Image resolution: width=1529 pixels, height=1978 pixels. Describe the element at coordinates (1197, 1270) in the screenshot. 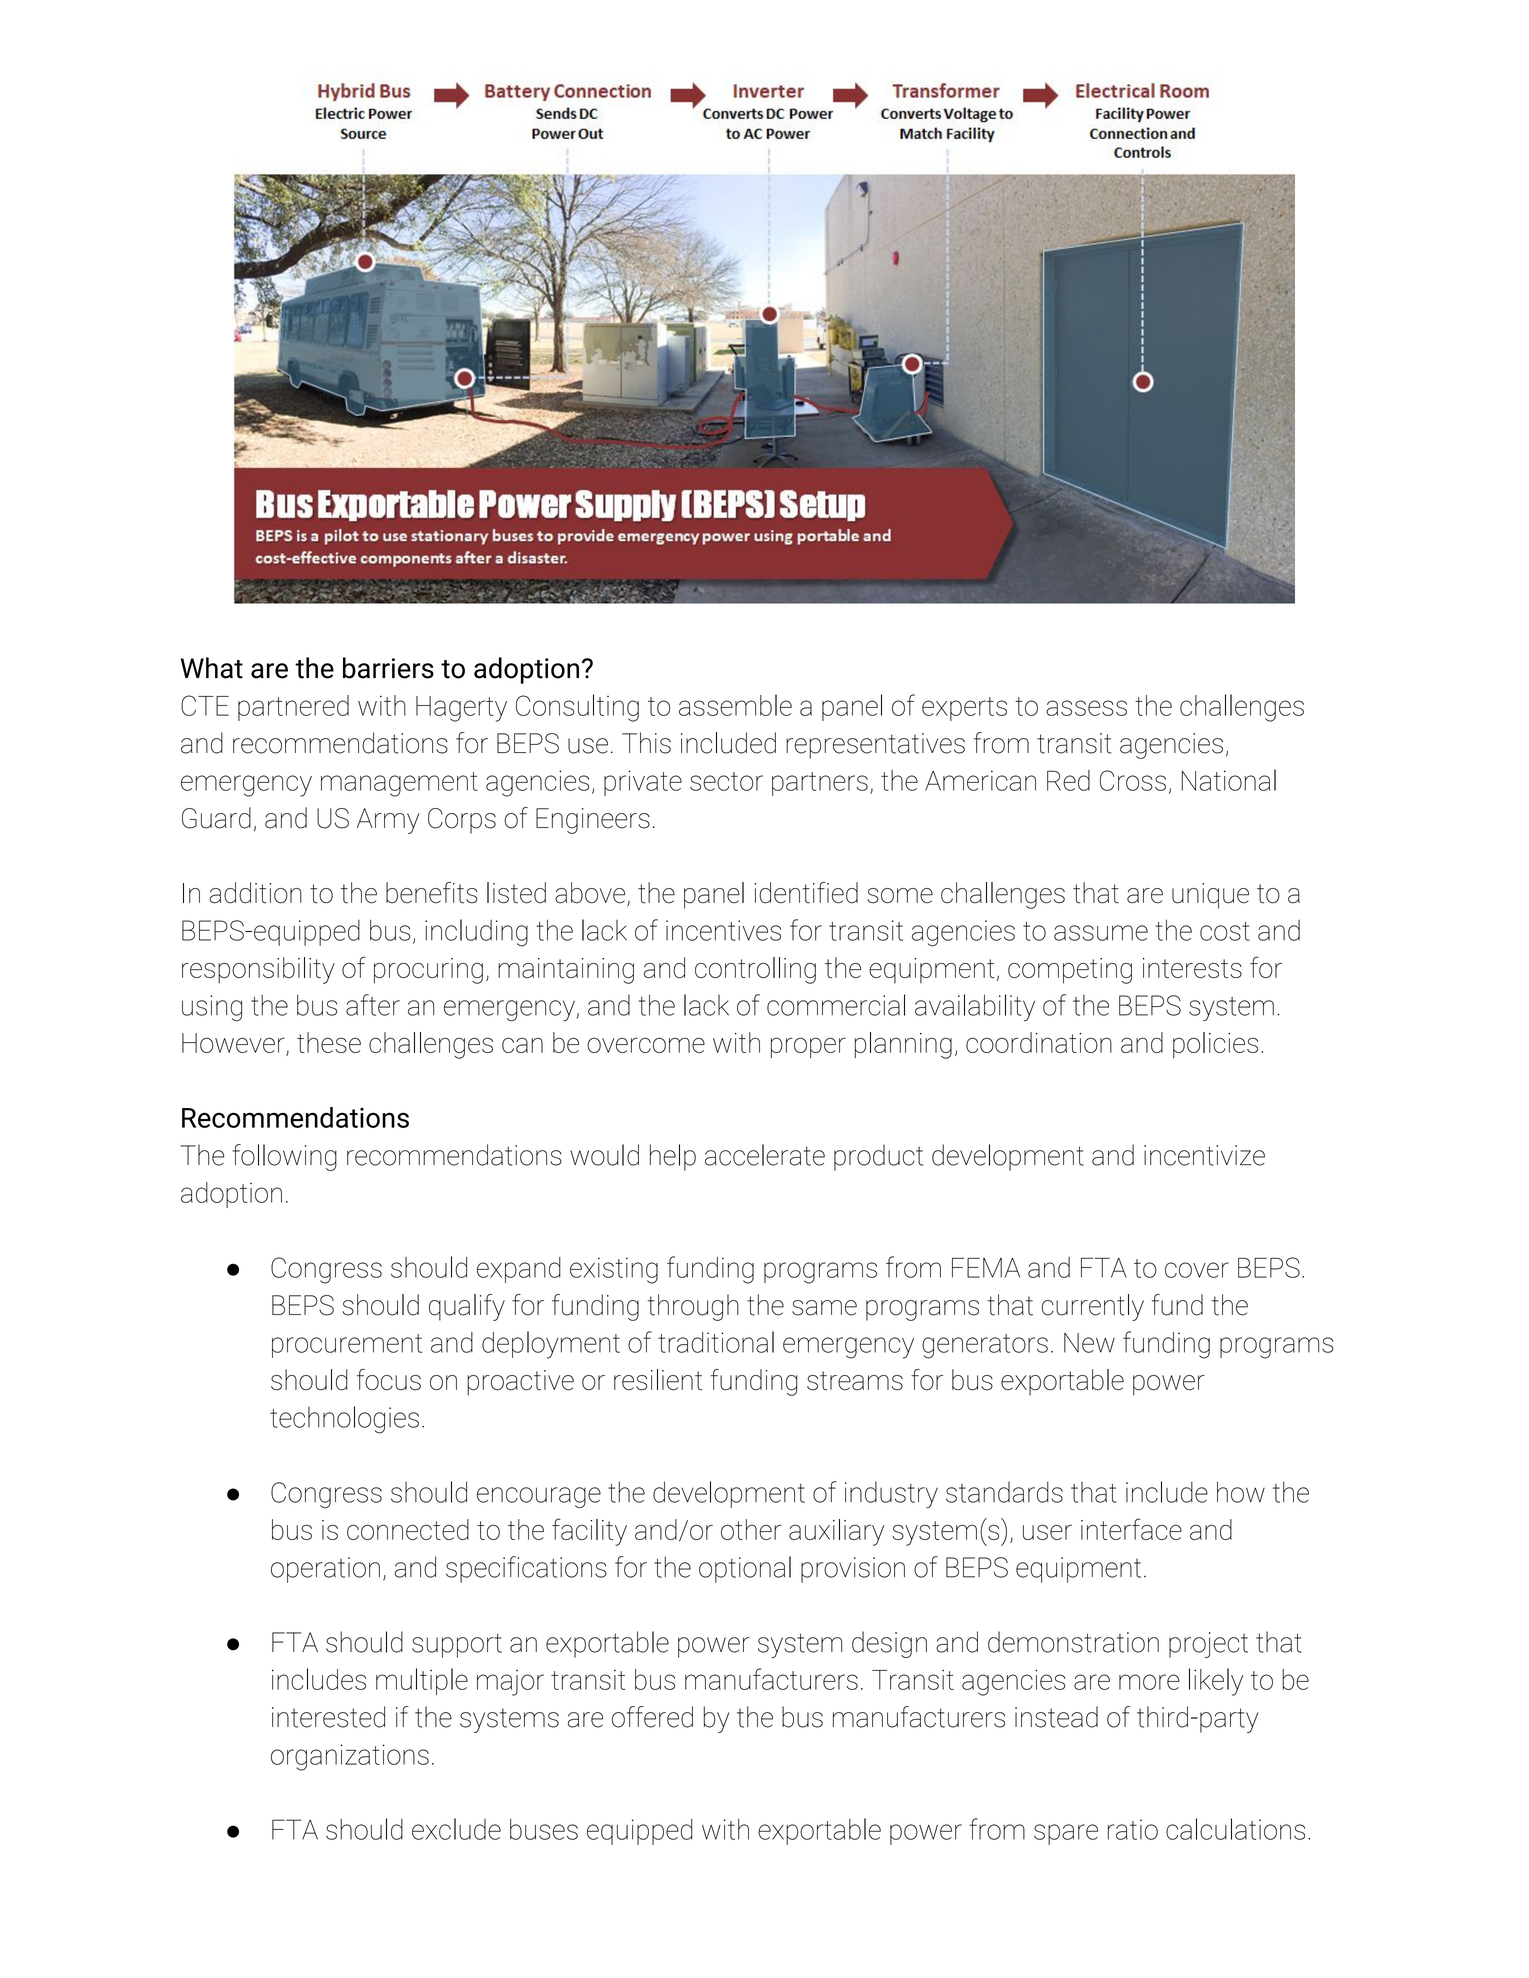

I see `cover` at that location.
